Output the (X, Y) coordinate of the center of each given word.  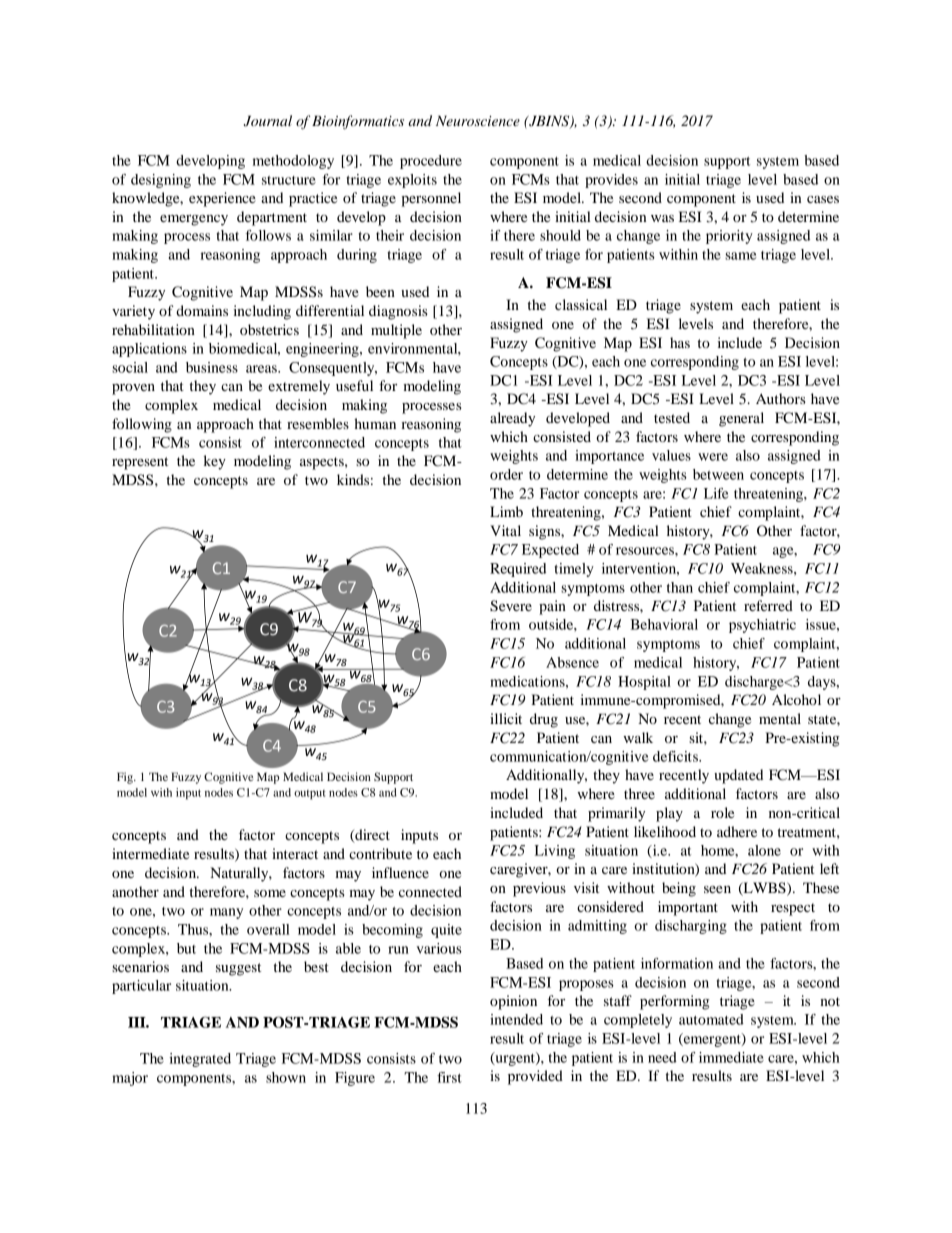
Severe (511, 606)
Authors (781, 398)
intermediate (150, 853)
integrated (200, 1060)
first (449, 1077)
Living (555, 852)
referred (768, 605)
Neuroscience (478, 121)
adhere (737, 831)
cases (823, 199)
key (215, 462)
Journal (268, 121)
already (512, 419)
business (212, 367)
